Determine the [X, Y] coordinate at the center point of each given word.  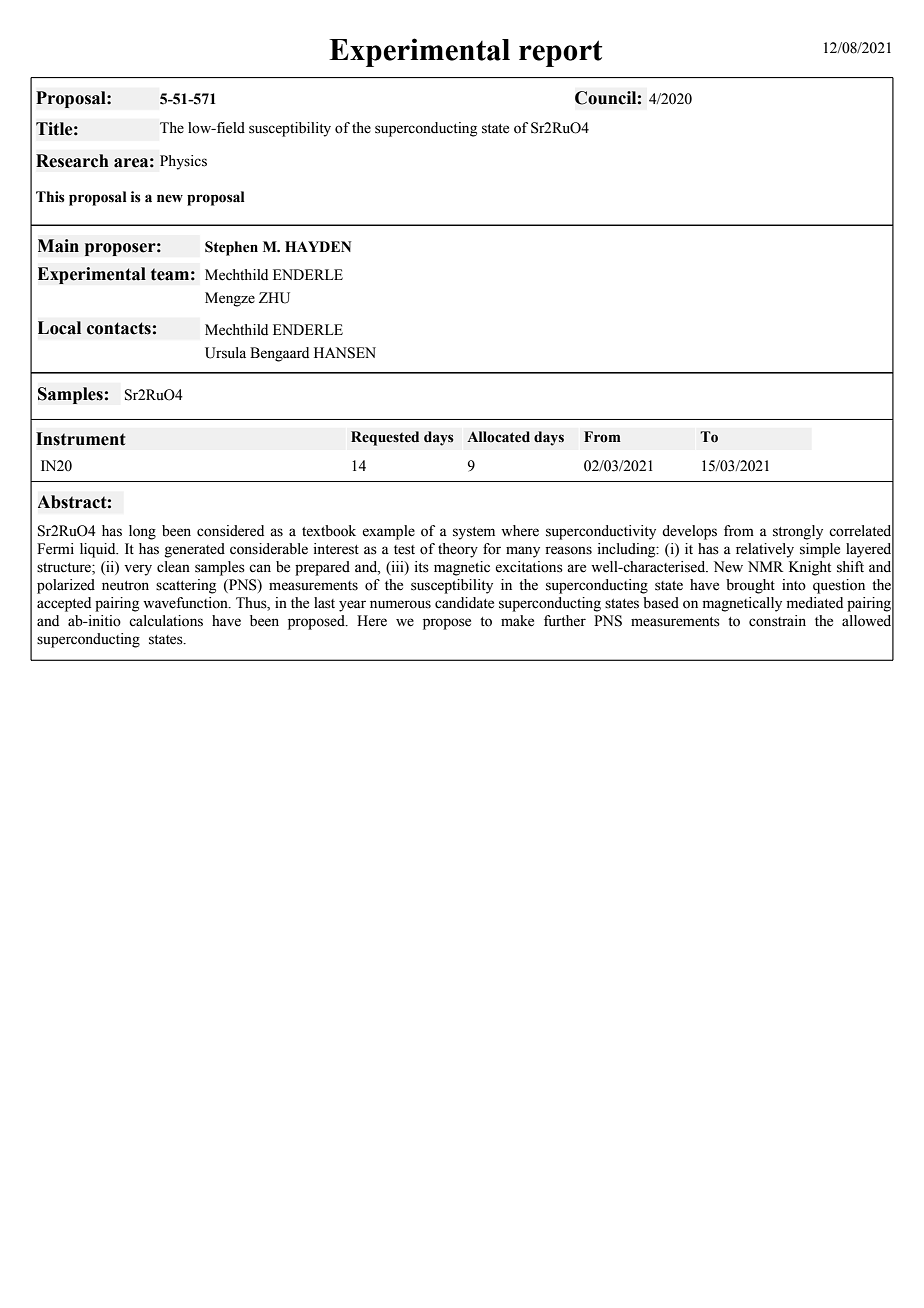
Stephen [231, 248]
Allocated [498, 437]
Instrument [80, 439]
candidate [464, 603]
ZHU [274, 298]
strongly [798, 532]
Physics [183, 162]
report [560, 53]
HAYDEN [318, 246]
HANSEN [345, 353]
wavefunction [186, 603]
